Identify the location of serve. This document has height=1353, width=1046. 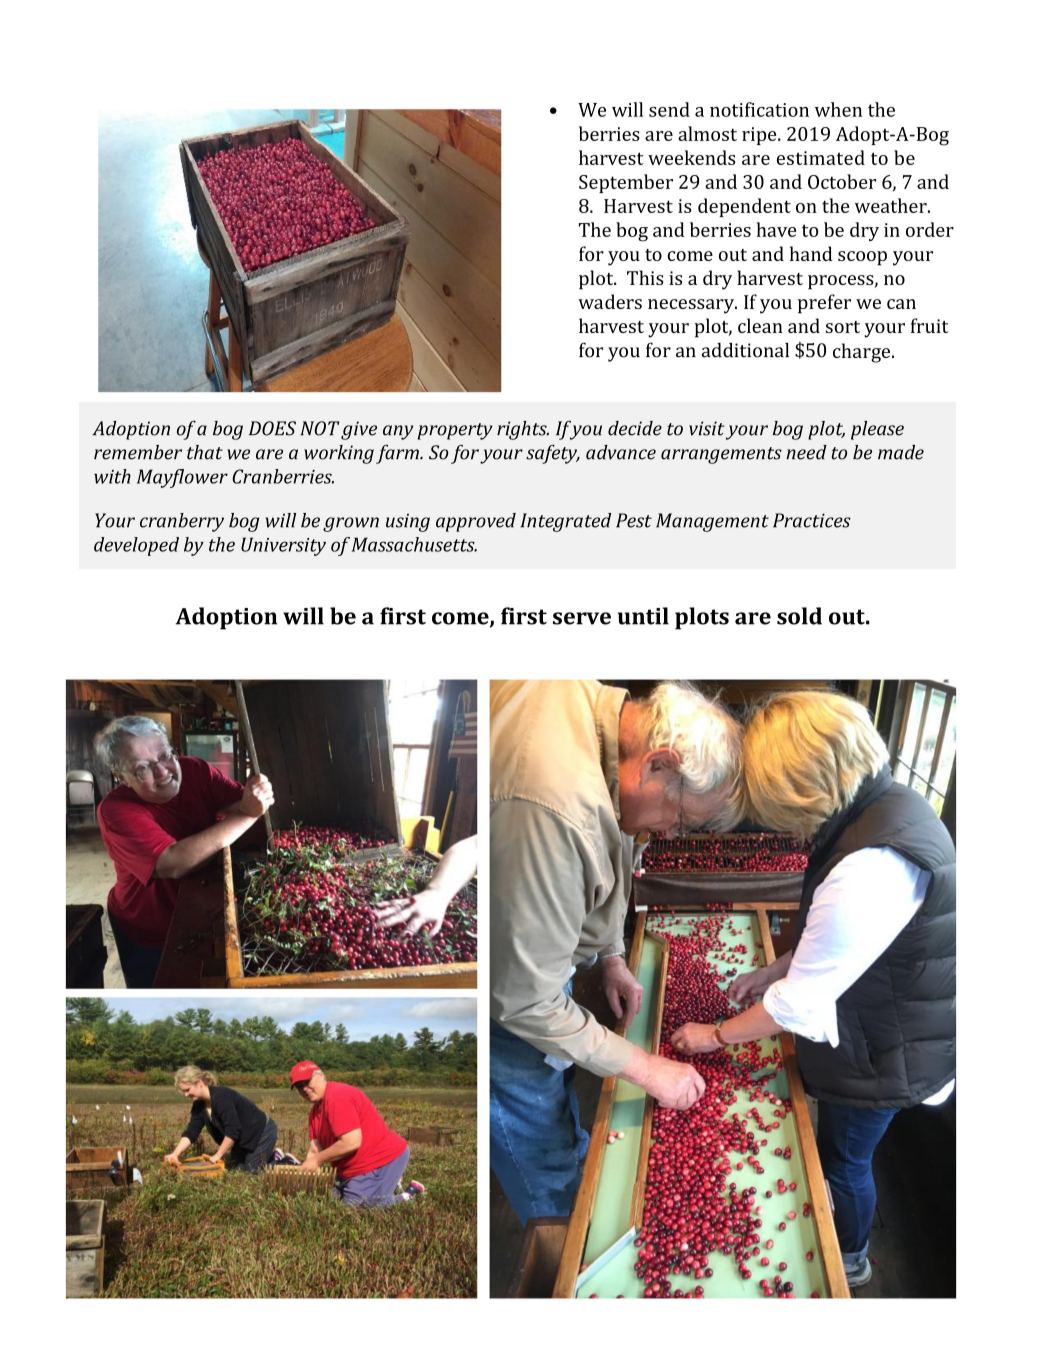
(582, 618).
